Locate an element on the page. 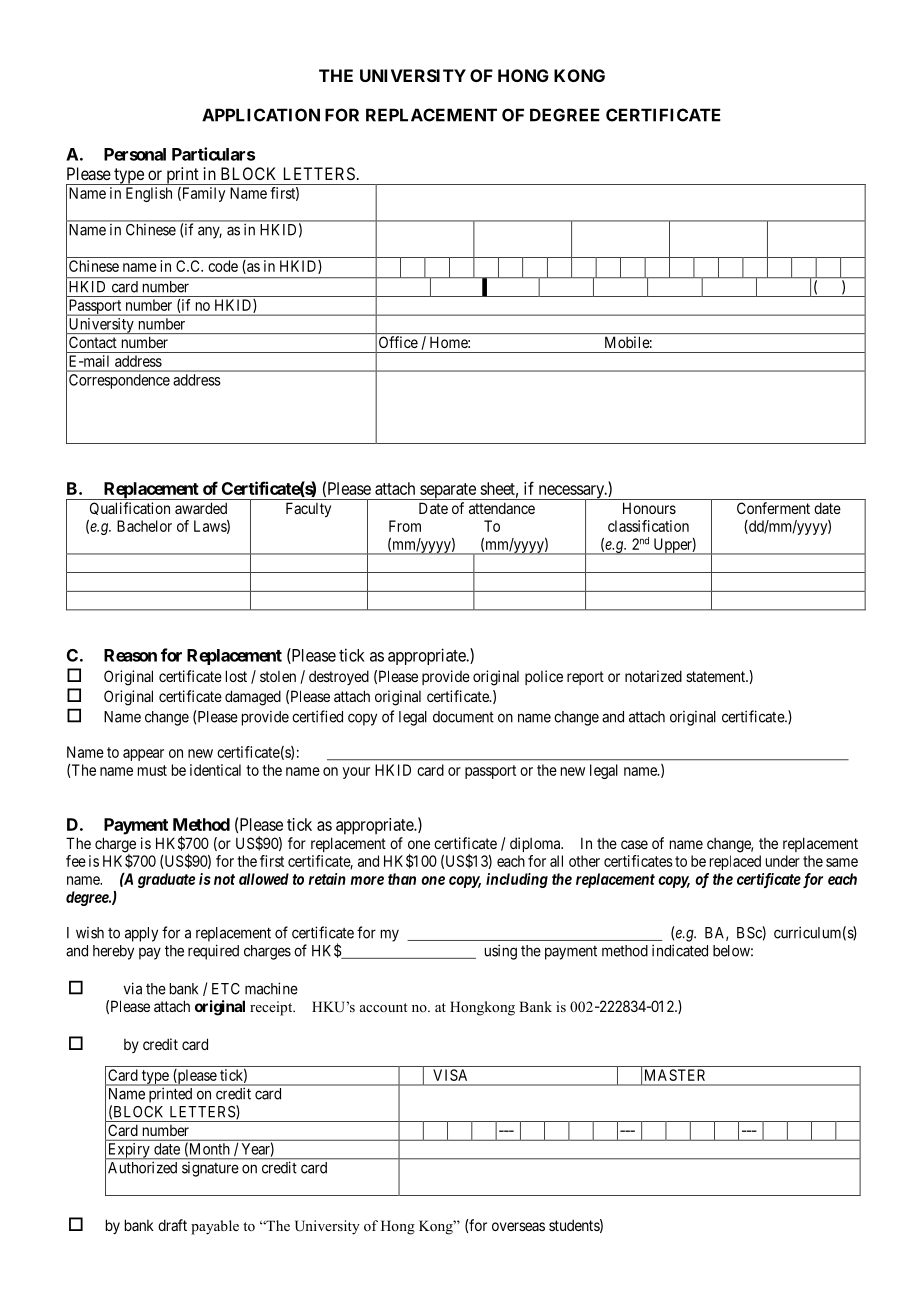  replaced is located at coordinates (735, 862).
